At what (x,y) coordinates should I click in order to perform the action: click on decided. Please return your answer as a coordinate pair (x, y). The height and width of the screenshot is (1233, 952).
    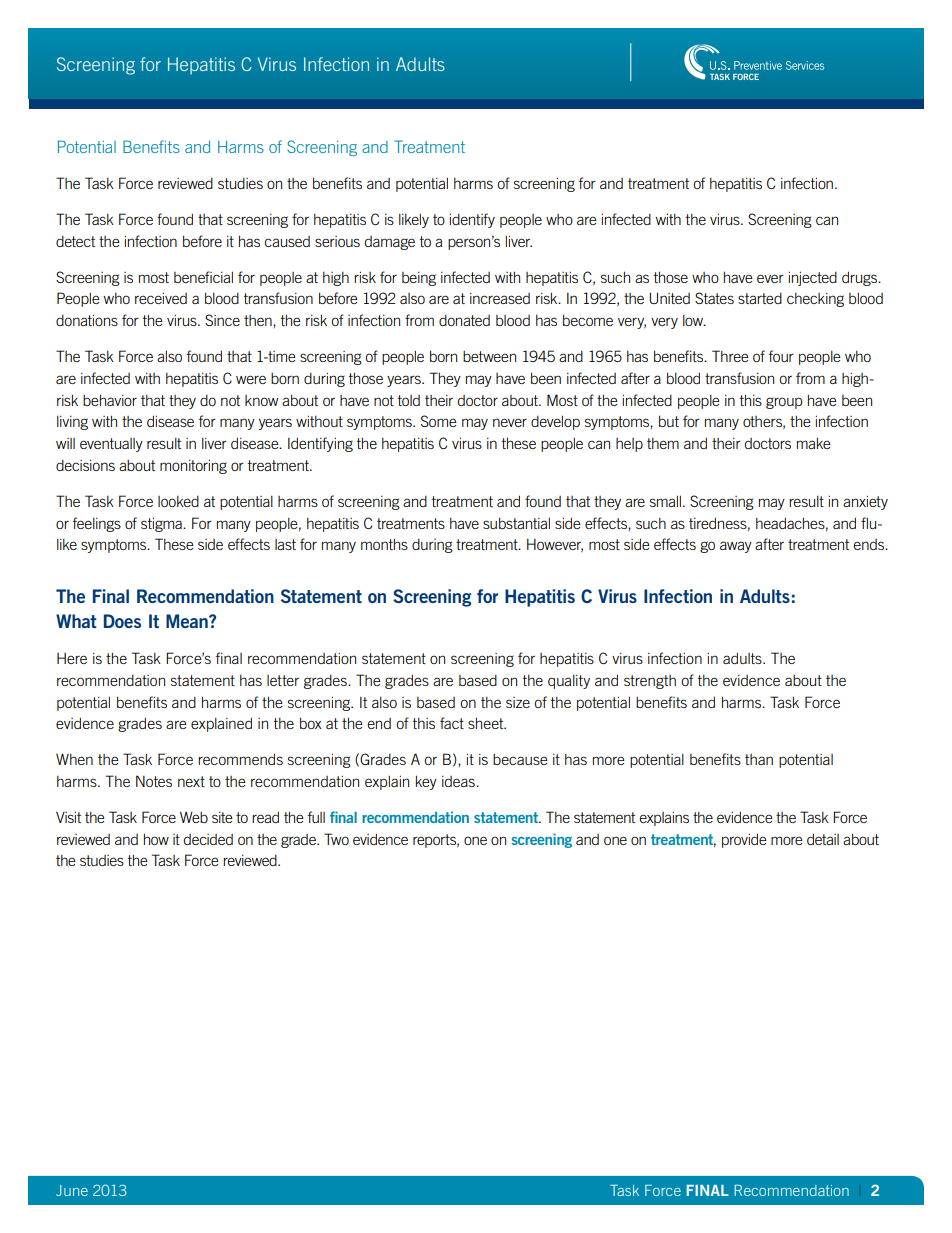
    Looking at the image, I should click on (208, 839).
